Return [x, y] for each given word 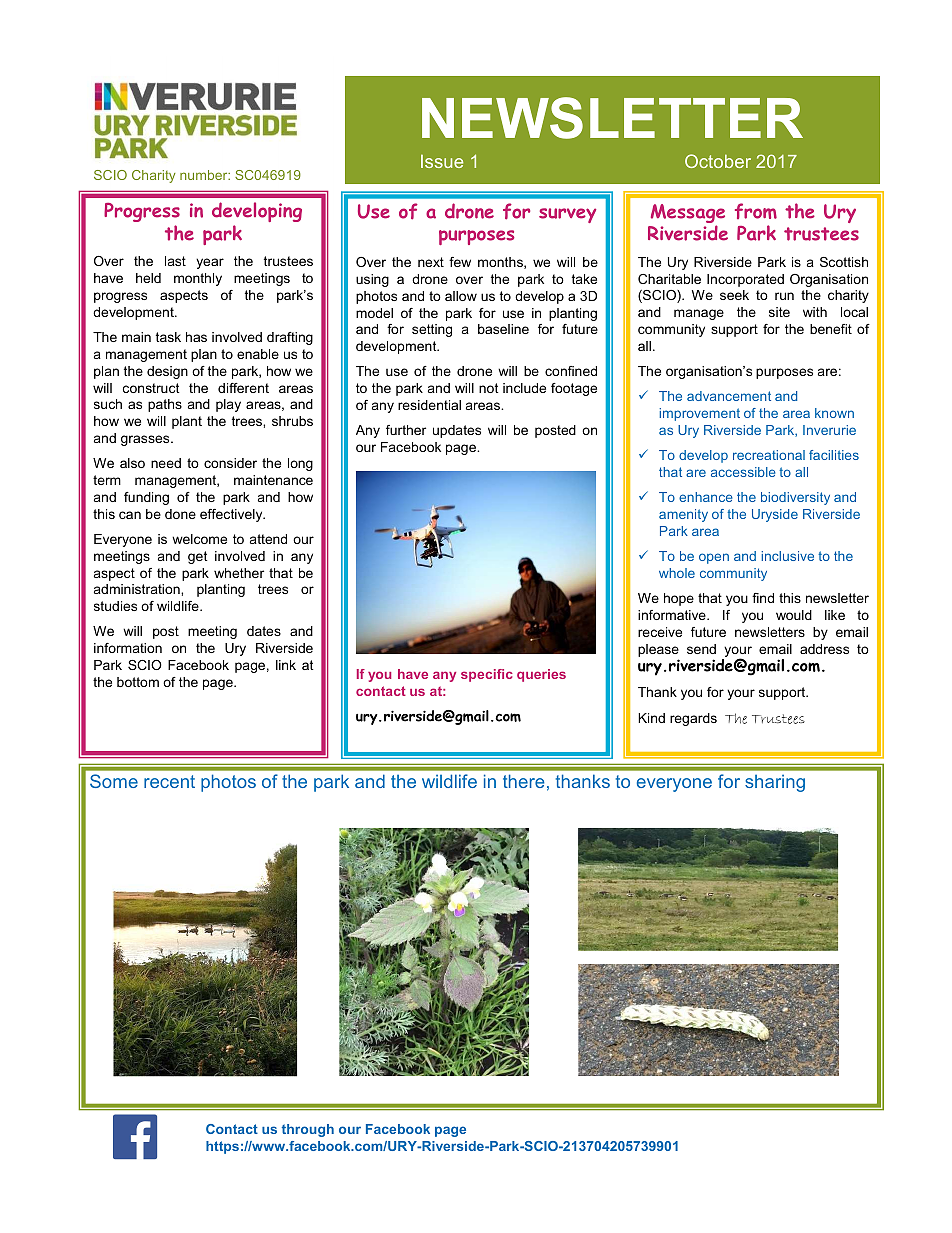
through [308, 1130]
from [756, 211]
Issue [442, 161]
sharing [775, 783]
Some [114, 781]
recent [169, 781]
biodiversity [795, 498]
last [175, 261]
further [406, 430]
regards [693, 719]
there [523, 781]
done [180, 514]
